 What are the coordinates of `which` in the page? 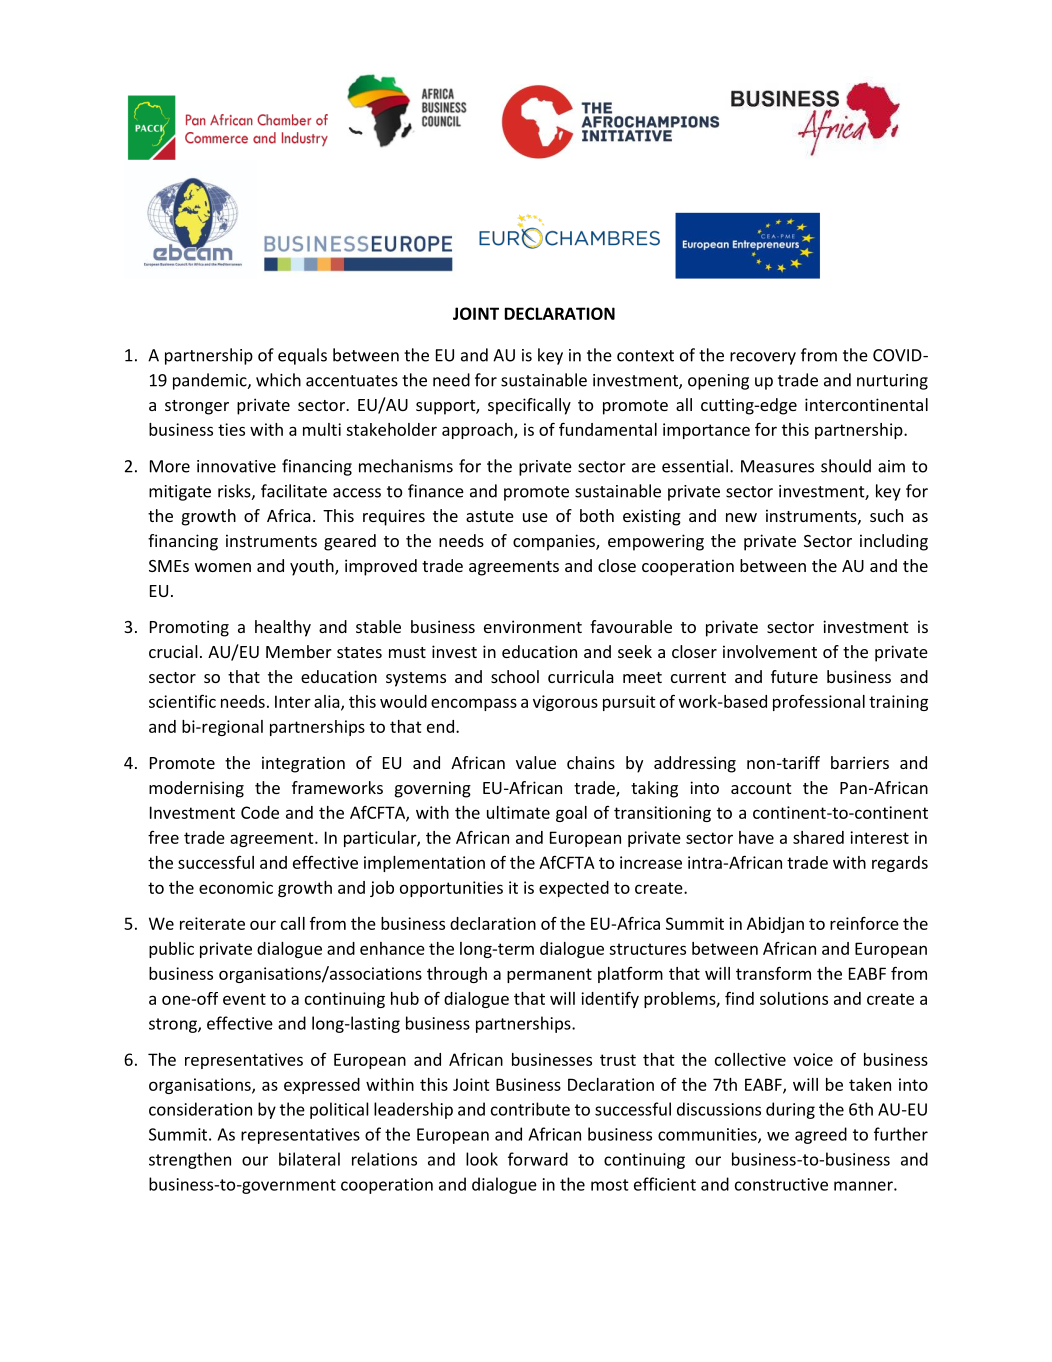 It's located at (278, 380).
